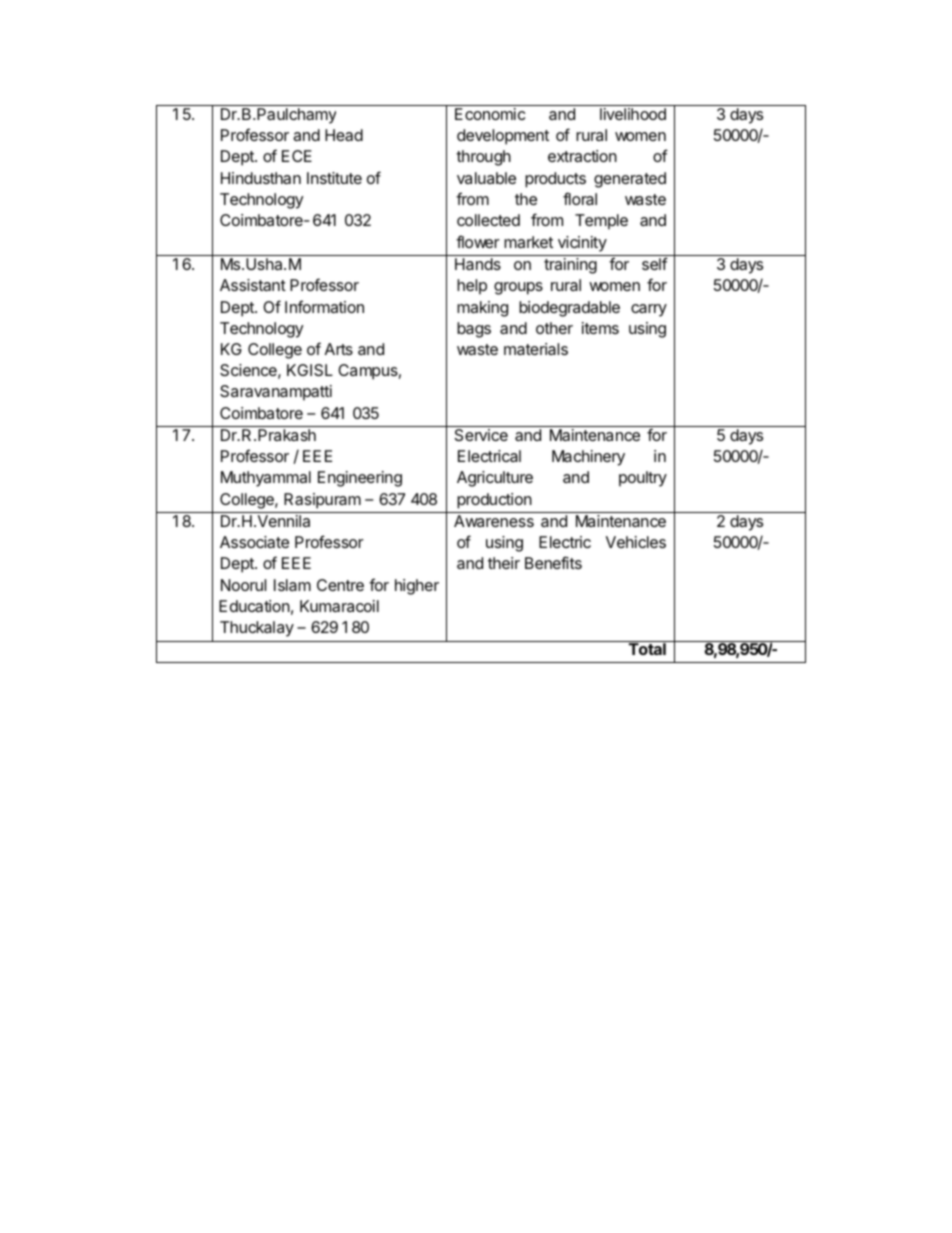 This screenshot has height=1233, width=952. What do you see at coordinates (292, 585) in the screenshot?
I see `Islam` at bounding box center [292, 585].
